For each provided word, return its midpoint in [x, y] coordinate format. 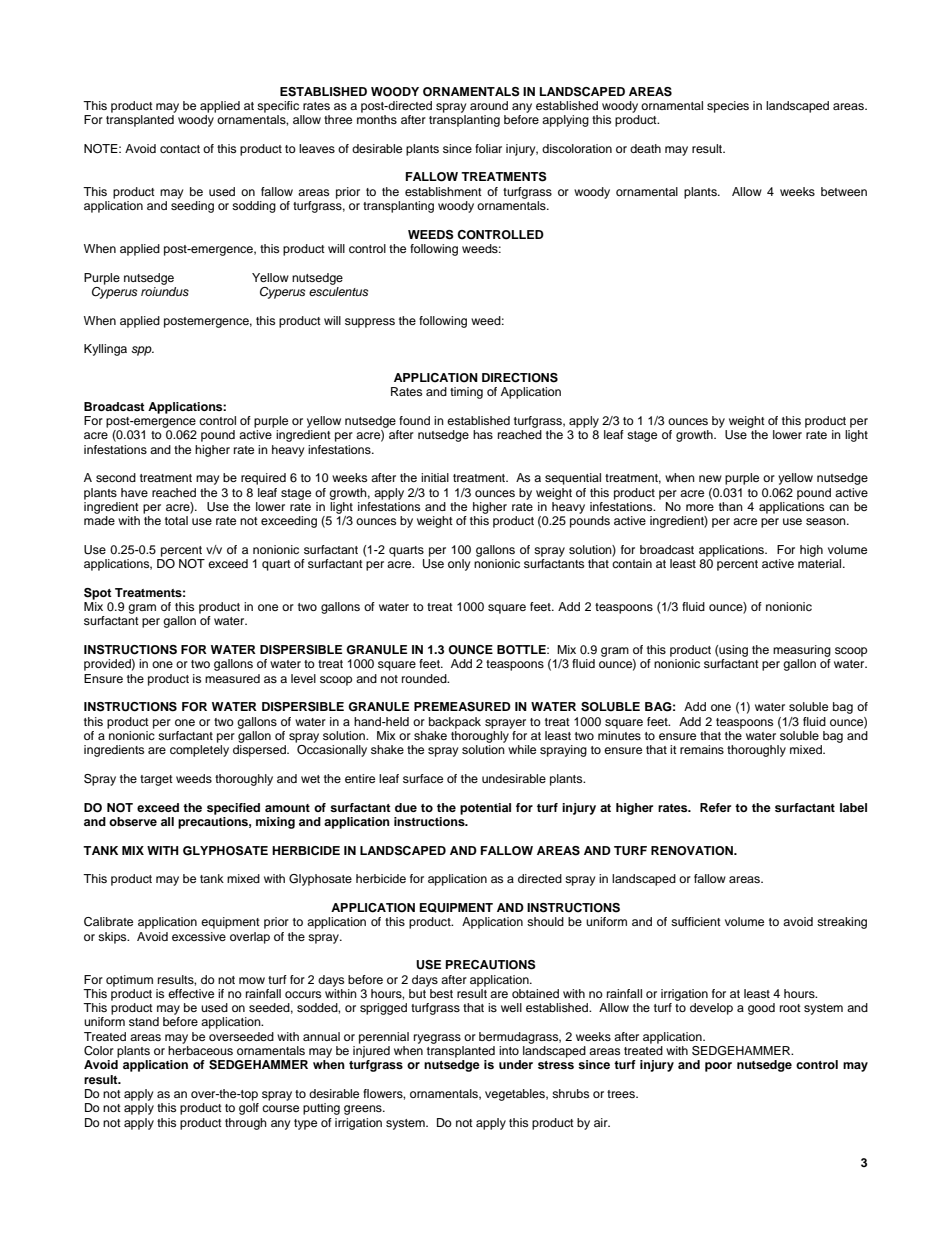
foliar [488, 148]
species [728, 107]
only [459, 565]
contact [180, 149]
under [516, 1064]
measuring [802, 651]
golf [249, 1109]
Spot [98, 594]
